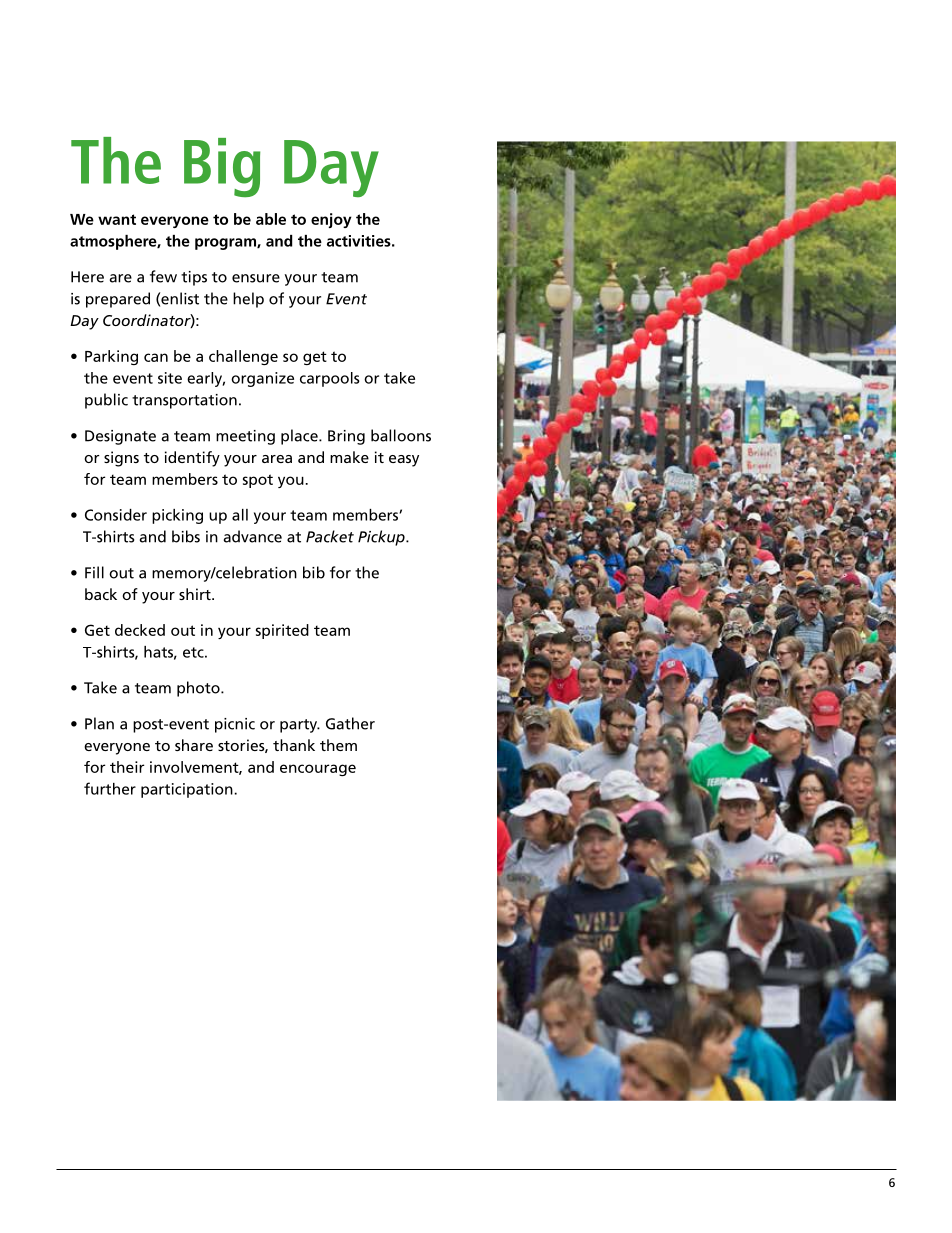 The height and width of the screenshot is (1233, 952). Describe the element at coordinates (222, 168) in the screenshot. I see `Big` at that location.
